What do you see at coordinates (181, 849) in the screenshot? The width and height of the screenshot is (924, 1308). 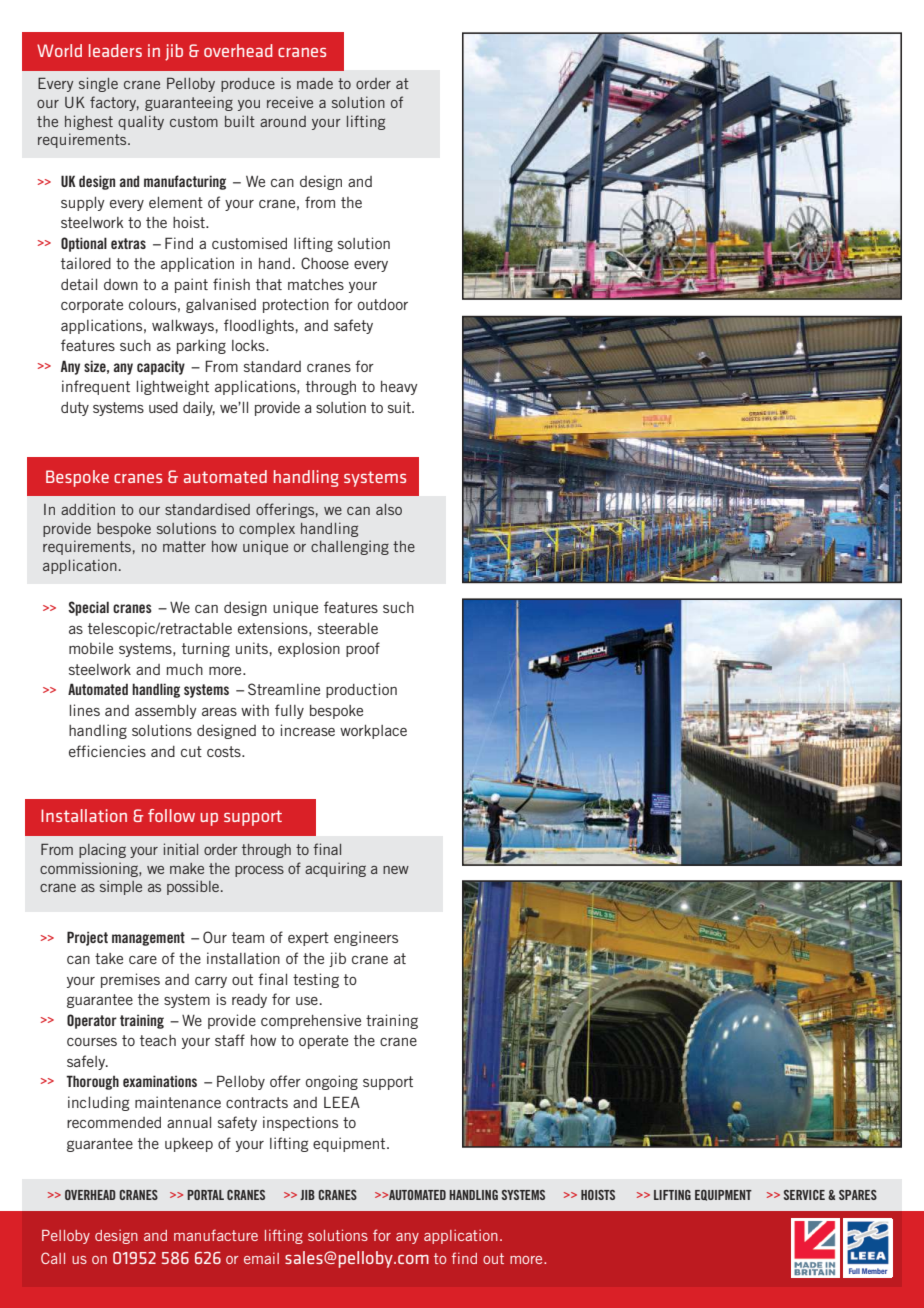 I see `initial` at bounding box center [181, 849].
